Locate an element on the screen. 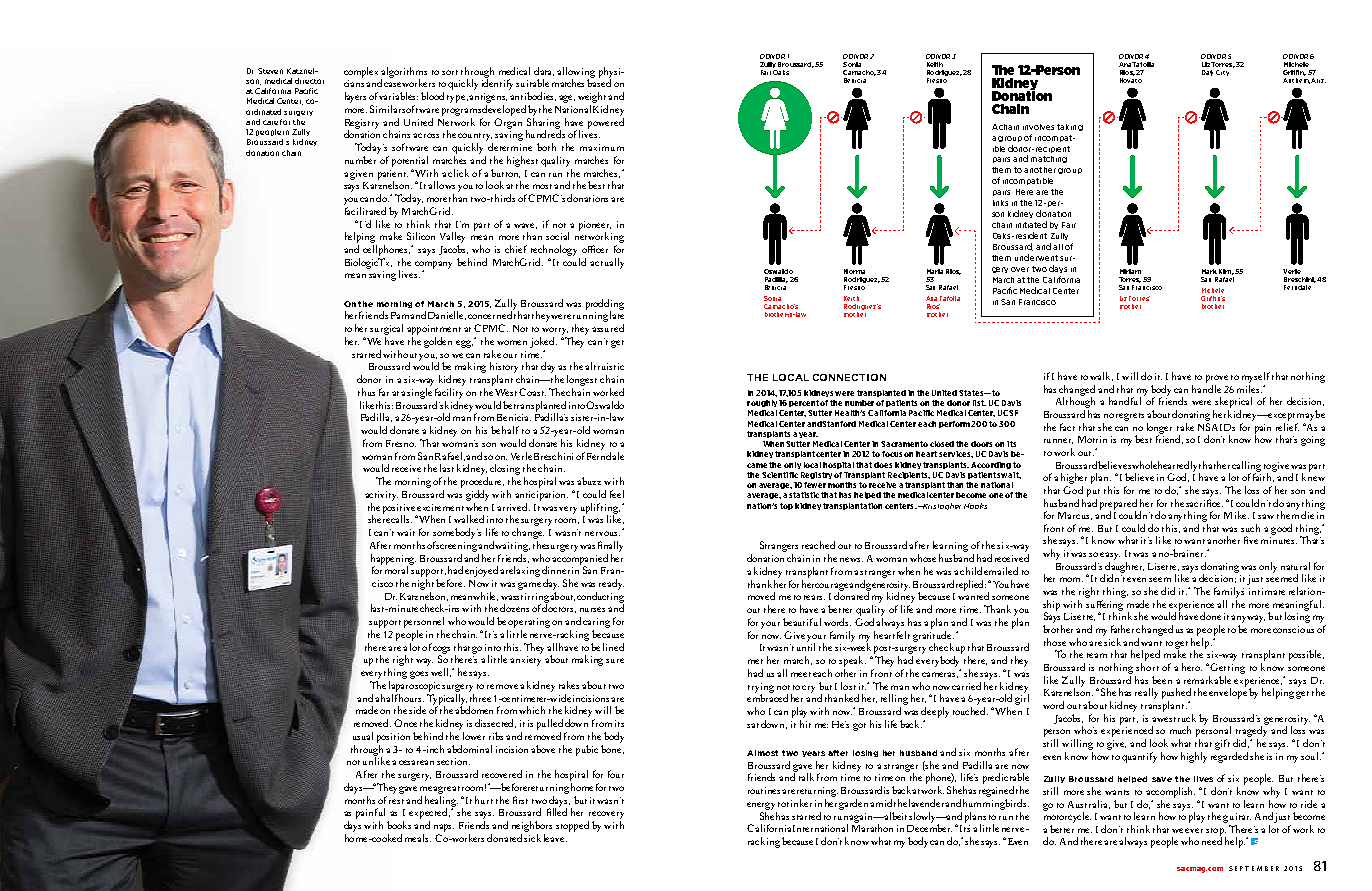  based is located at coordinates (599, 82).
